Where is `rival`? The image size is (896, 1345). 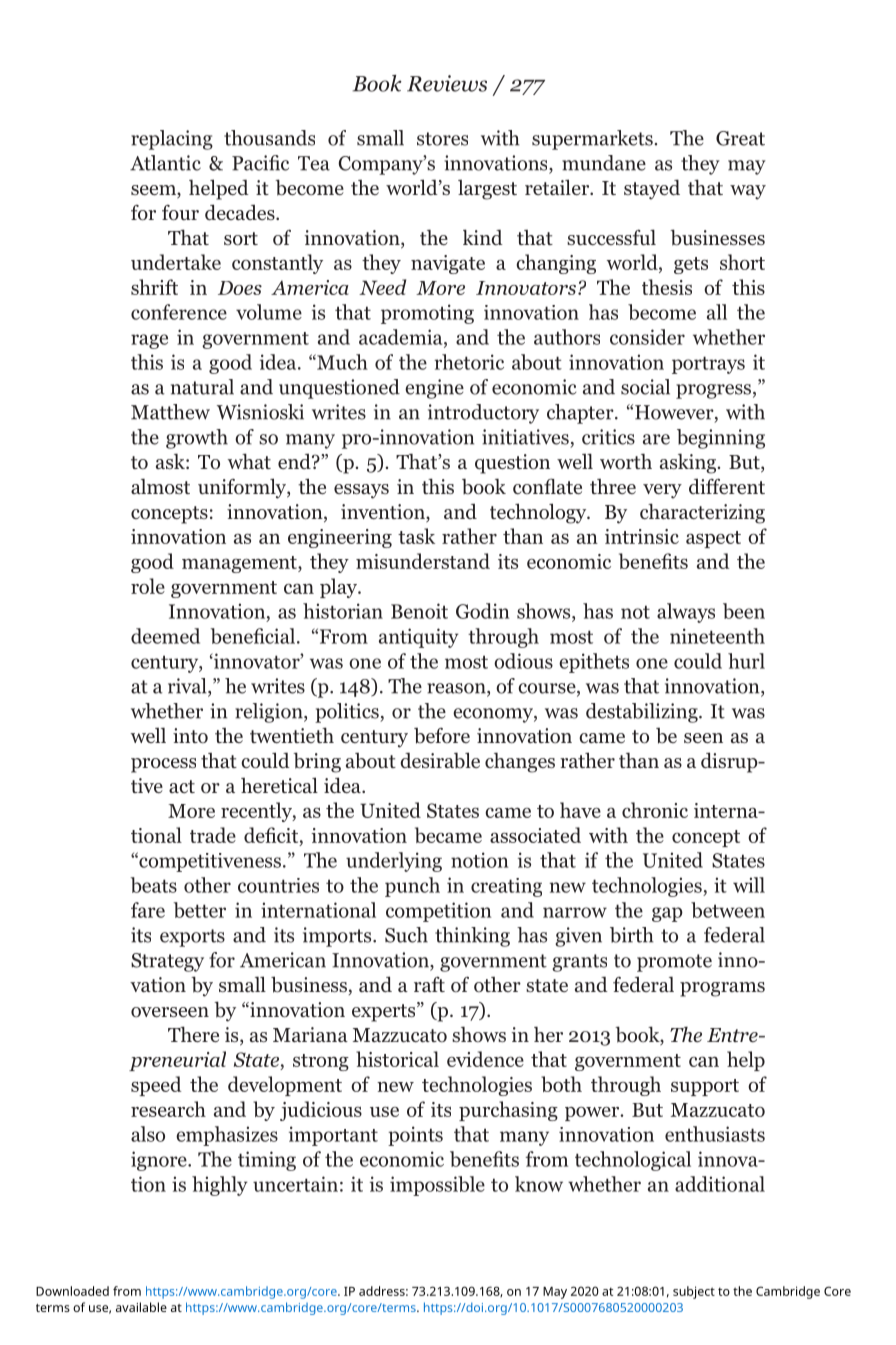
rival is located at coordinates (188, 687).
